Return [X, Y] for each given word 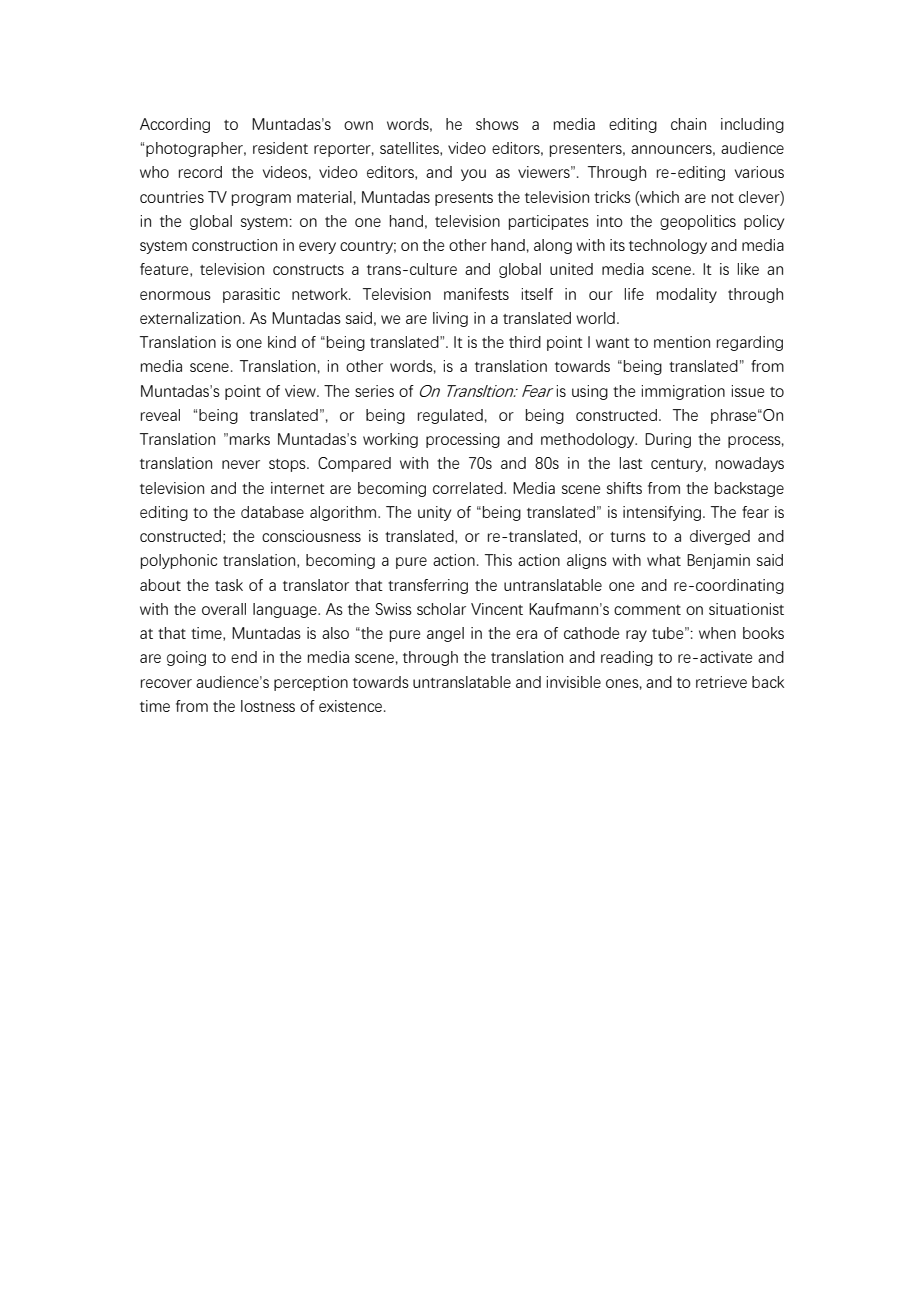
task [229, 585]
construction [234, 245]
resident [280, 148]
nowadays [750, 464]
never [241, 464]
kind [282, 342]
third [525, 342]
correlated [469, 488]
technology [668, 246]
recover [166, 683]
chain [688, 124]
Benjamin [718, 561]
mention [682, 342]
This [498, 560]
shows [497, 124]
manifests [476, 294]
